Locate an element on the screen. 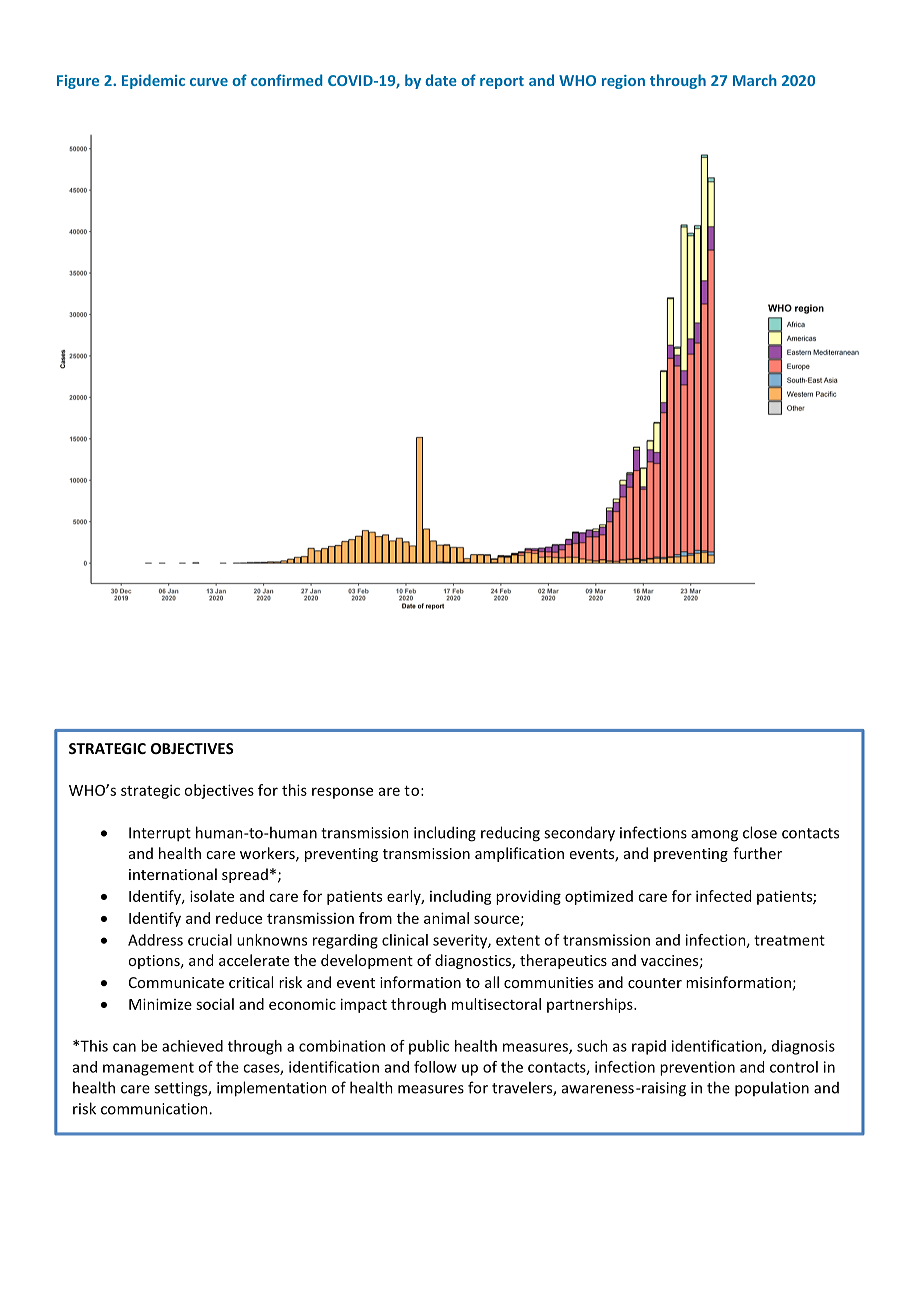  among is located at coordinates (714, 836).
